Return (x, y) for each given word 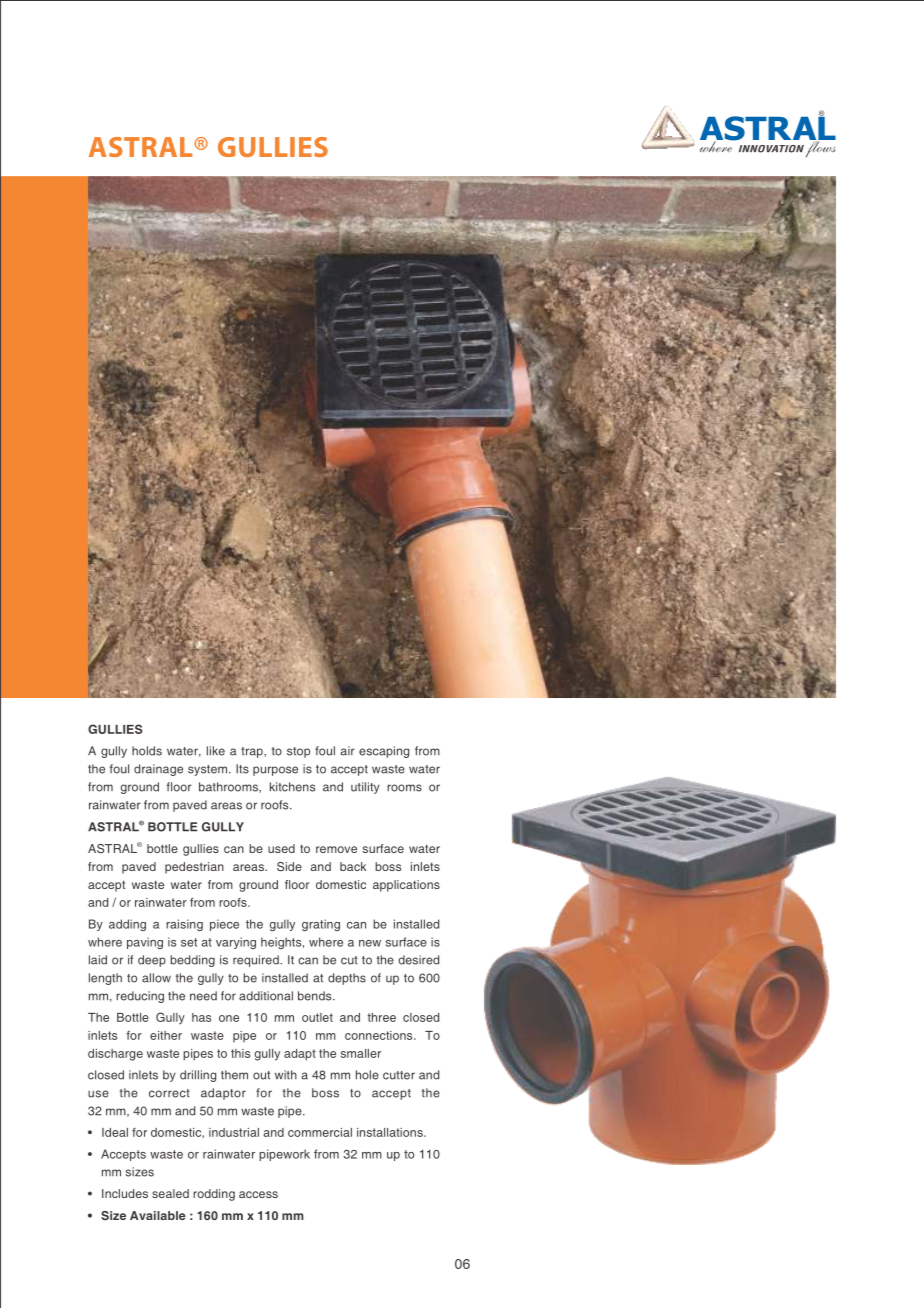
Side (289, 866)
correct (169, 1093)
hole (367, 1075)
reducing (140, 997)
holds (147, 751)
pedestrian (194, 868)
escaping (384, 752)
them (234, 1075)
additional (266, 996)
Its (242, 769)
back (353, 866)
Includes (125, 1193)
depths (347, 979)
